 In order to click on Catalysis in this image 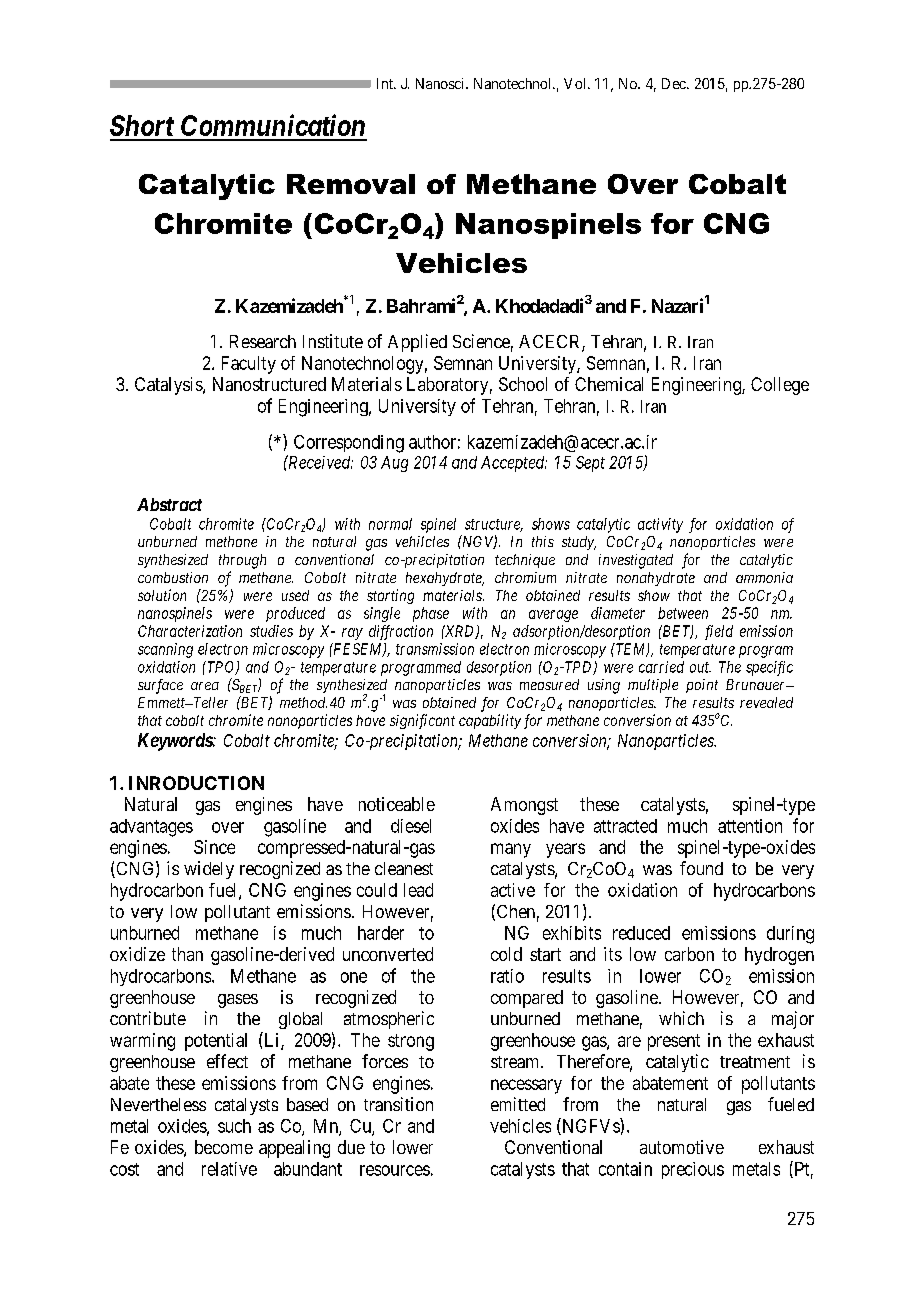, I will do `click(169, 386)`.
